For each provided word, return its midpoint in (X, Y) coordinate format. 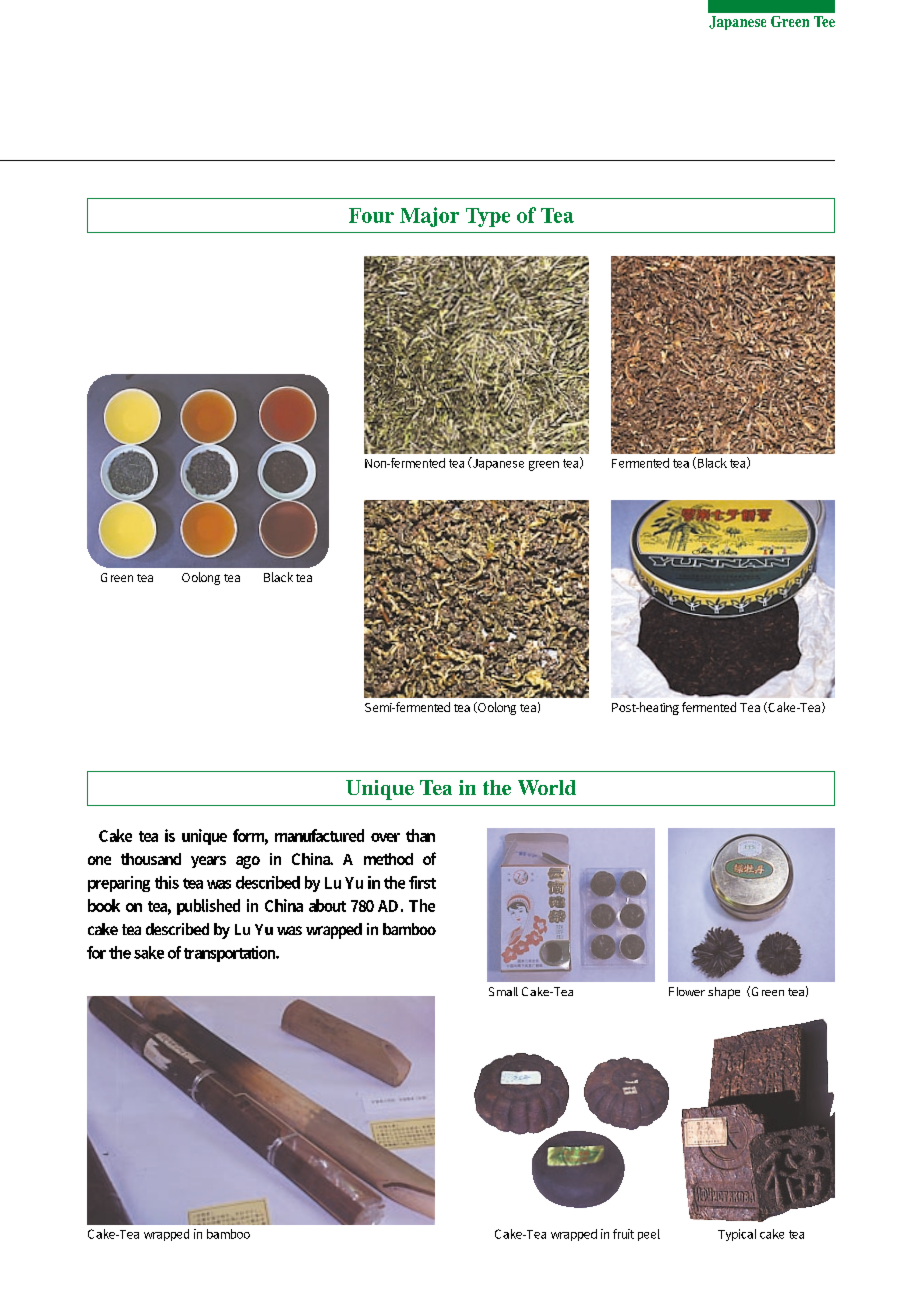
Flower (687, 991)
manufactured (319, 835)
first (422, 882)
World (547, 787)
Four (371, 215)
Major (429, 217)
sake (149, 952)
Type (488, 217)
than (420, 835)
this (167, 882)
